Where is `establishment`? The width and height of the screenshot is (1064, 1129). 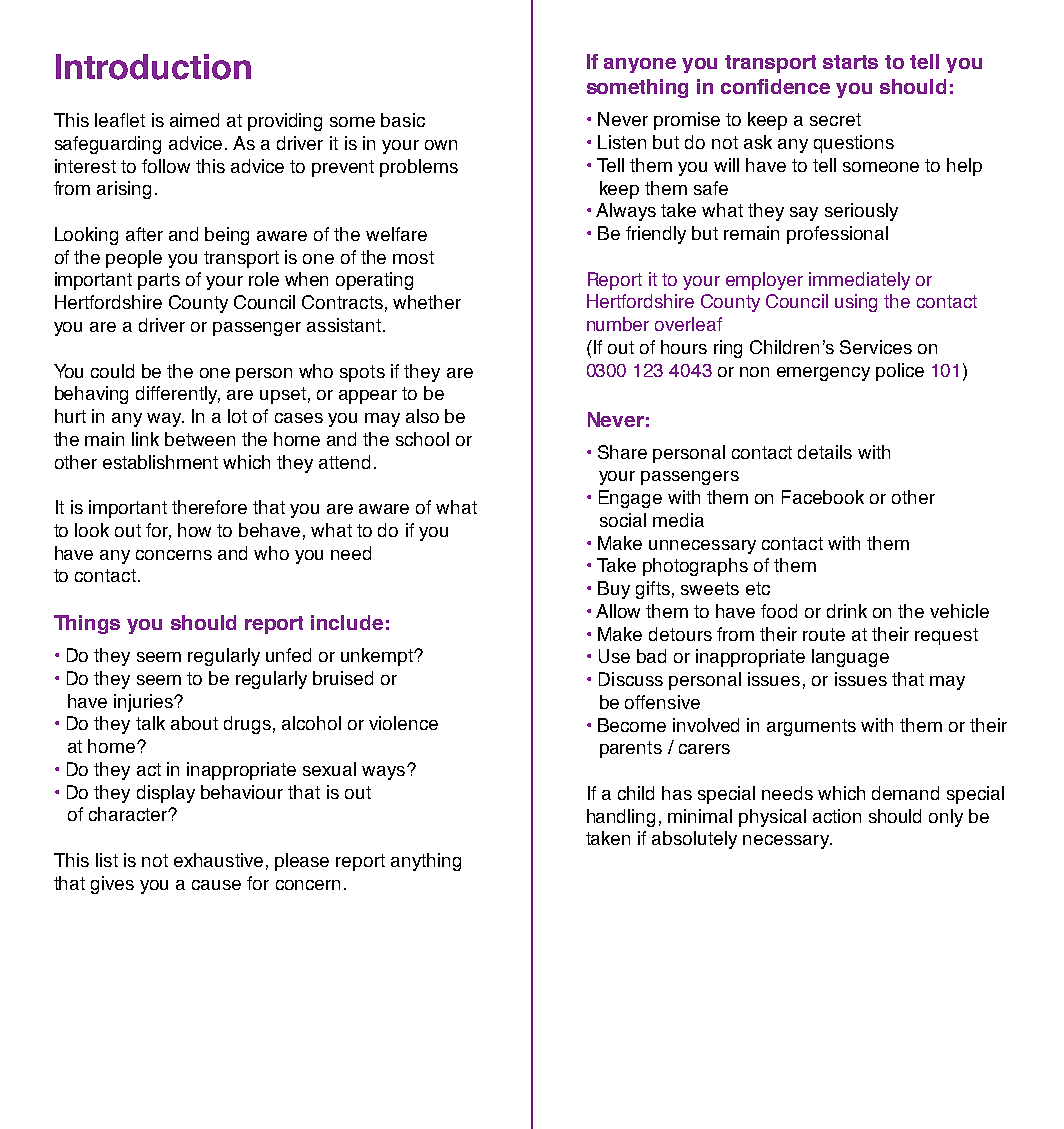
establishment is located at coordinates (160, 462).
